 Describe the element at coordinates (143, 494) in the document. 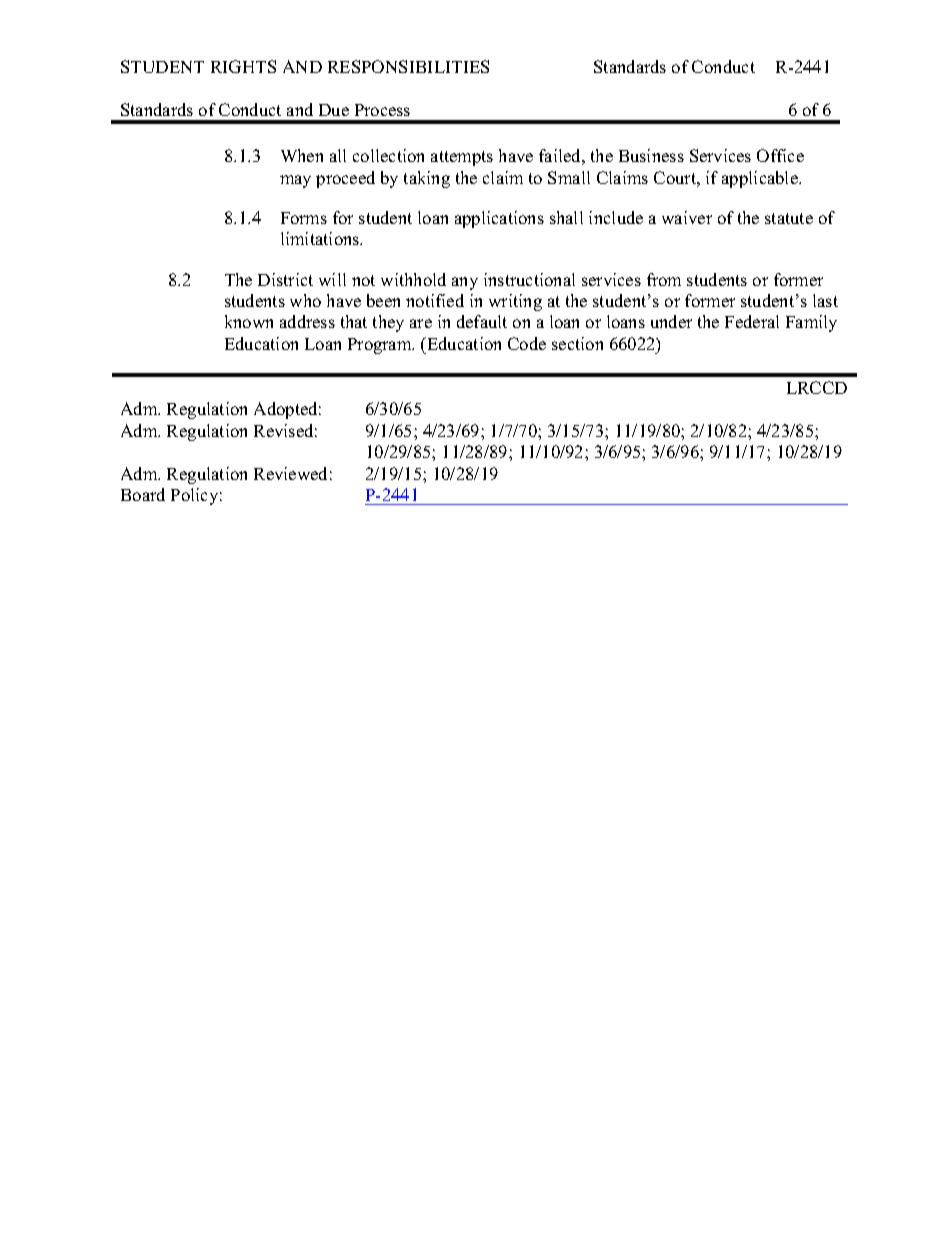

I see `Board` at that location.
